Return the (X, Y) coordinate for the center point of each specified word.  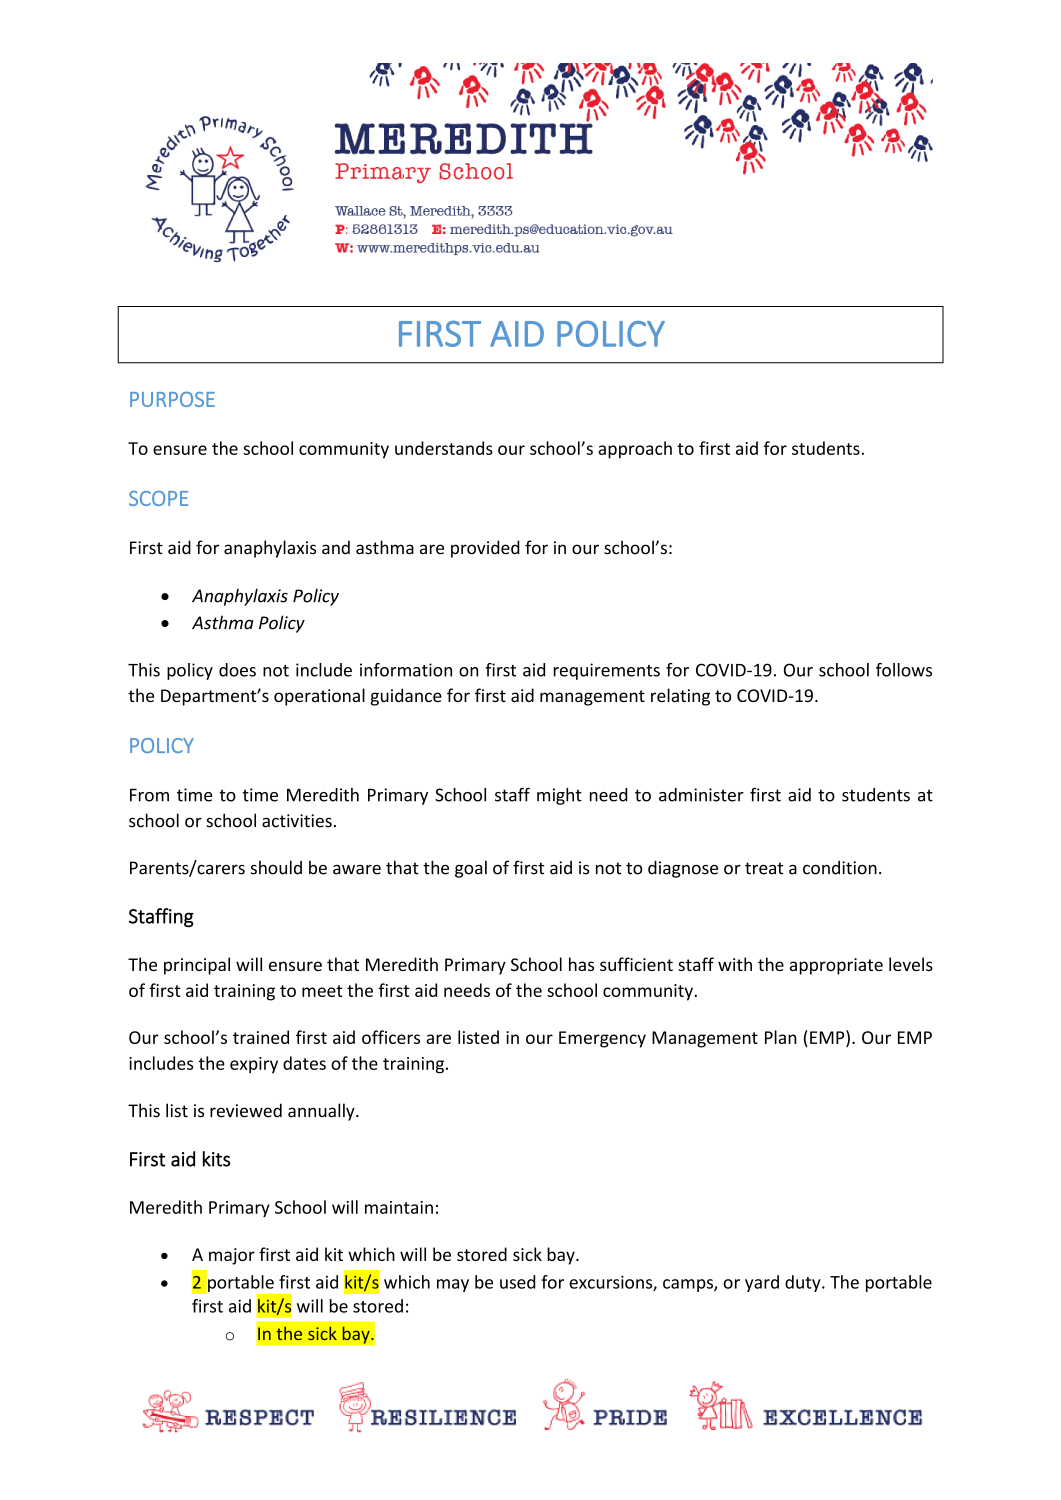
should (276, 867)
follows (904, 670)
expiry (254, 1065)
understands (444, 448)
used (517, 1282)
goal (471, 869)
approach (635, 450)
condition (840, 868)
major (232, 1256)
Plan (780, 1037)
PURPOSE (172, 399)
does (237, 670)
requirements (606, 671)
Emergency (602, 1039)
